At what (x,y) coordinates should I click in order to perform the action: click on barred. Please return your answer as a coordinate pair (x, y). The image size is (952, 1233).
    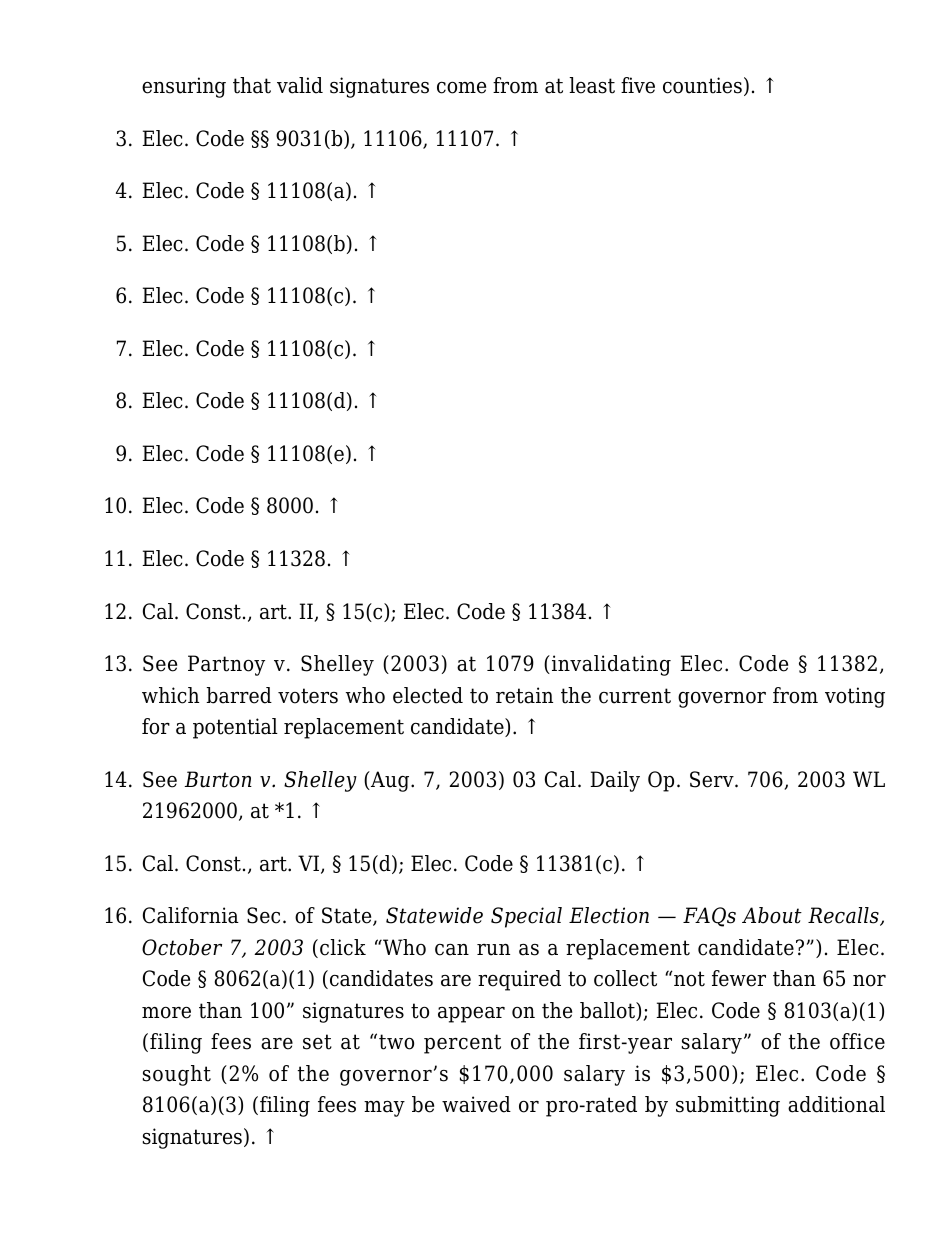
    Looking at the image, I should click on (239, 695).
